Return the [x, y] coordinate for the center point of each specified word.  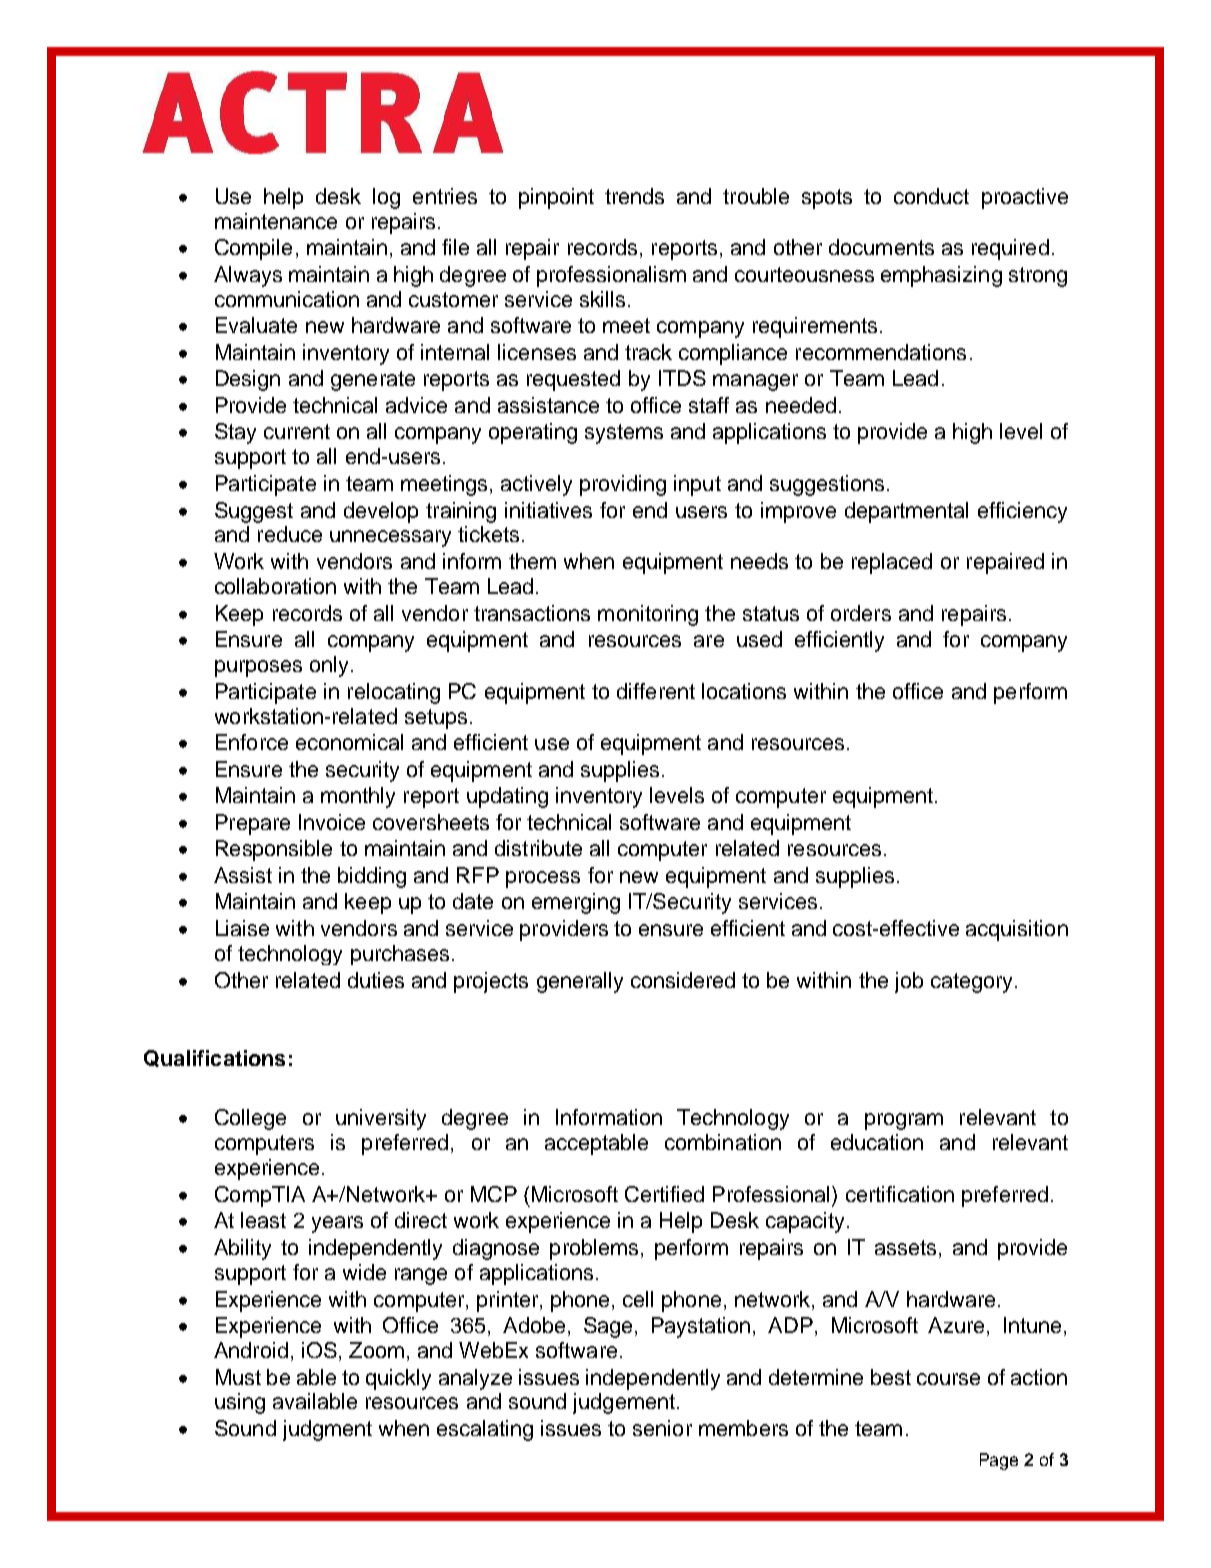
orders [861, 613]
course [948, 1379]
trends [634, 196]
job [909, 982]
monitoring [648, 615]
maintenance [276, 221]
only [331, 666]
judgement [624, 1403]
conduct [931, 196]
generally [580, 982]
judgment [327, 1430]
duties [376, 980]
